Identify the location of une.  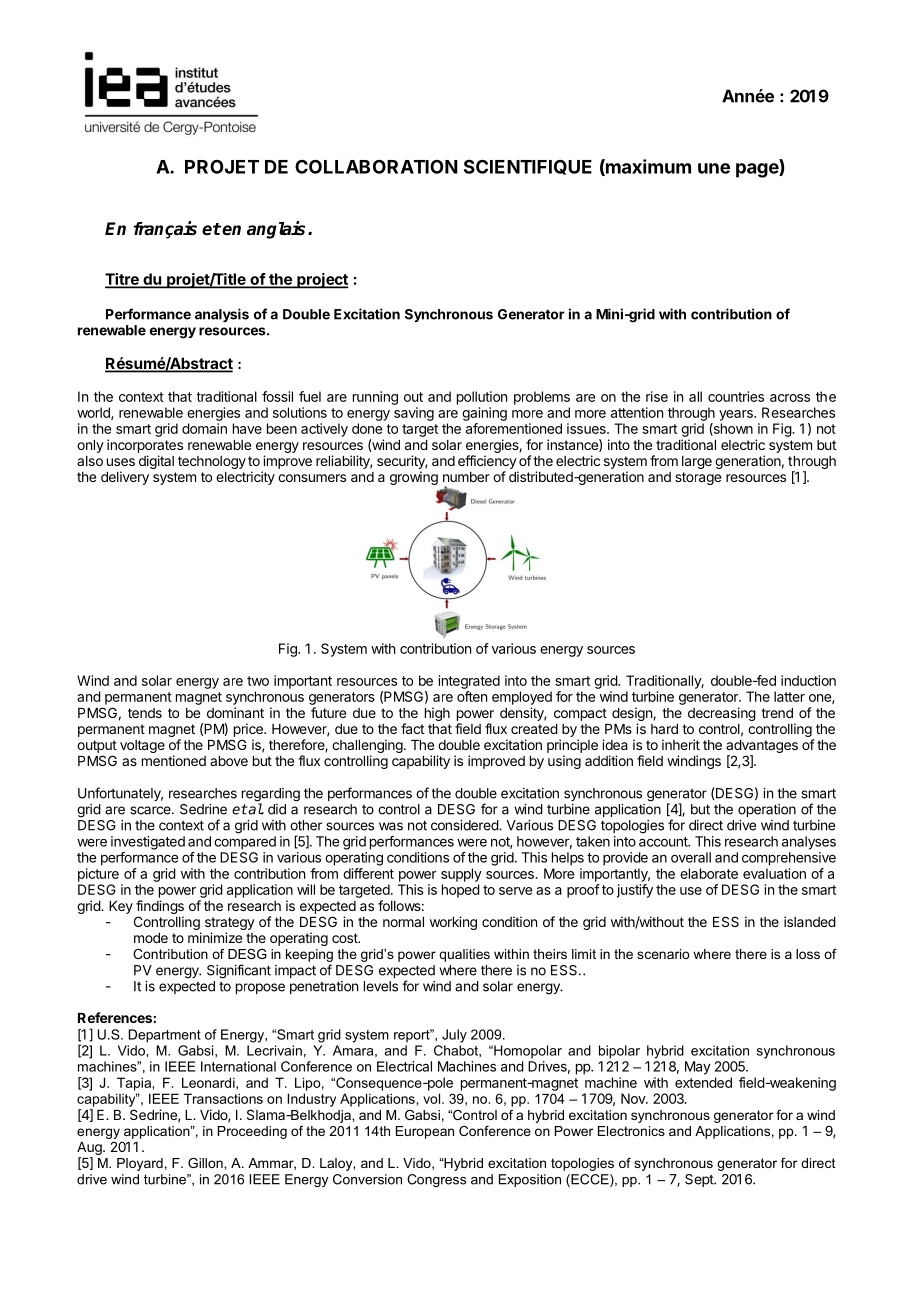
(714, 168).
